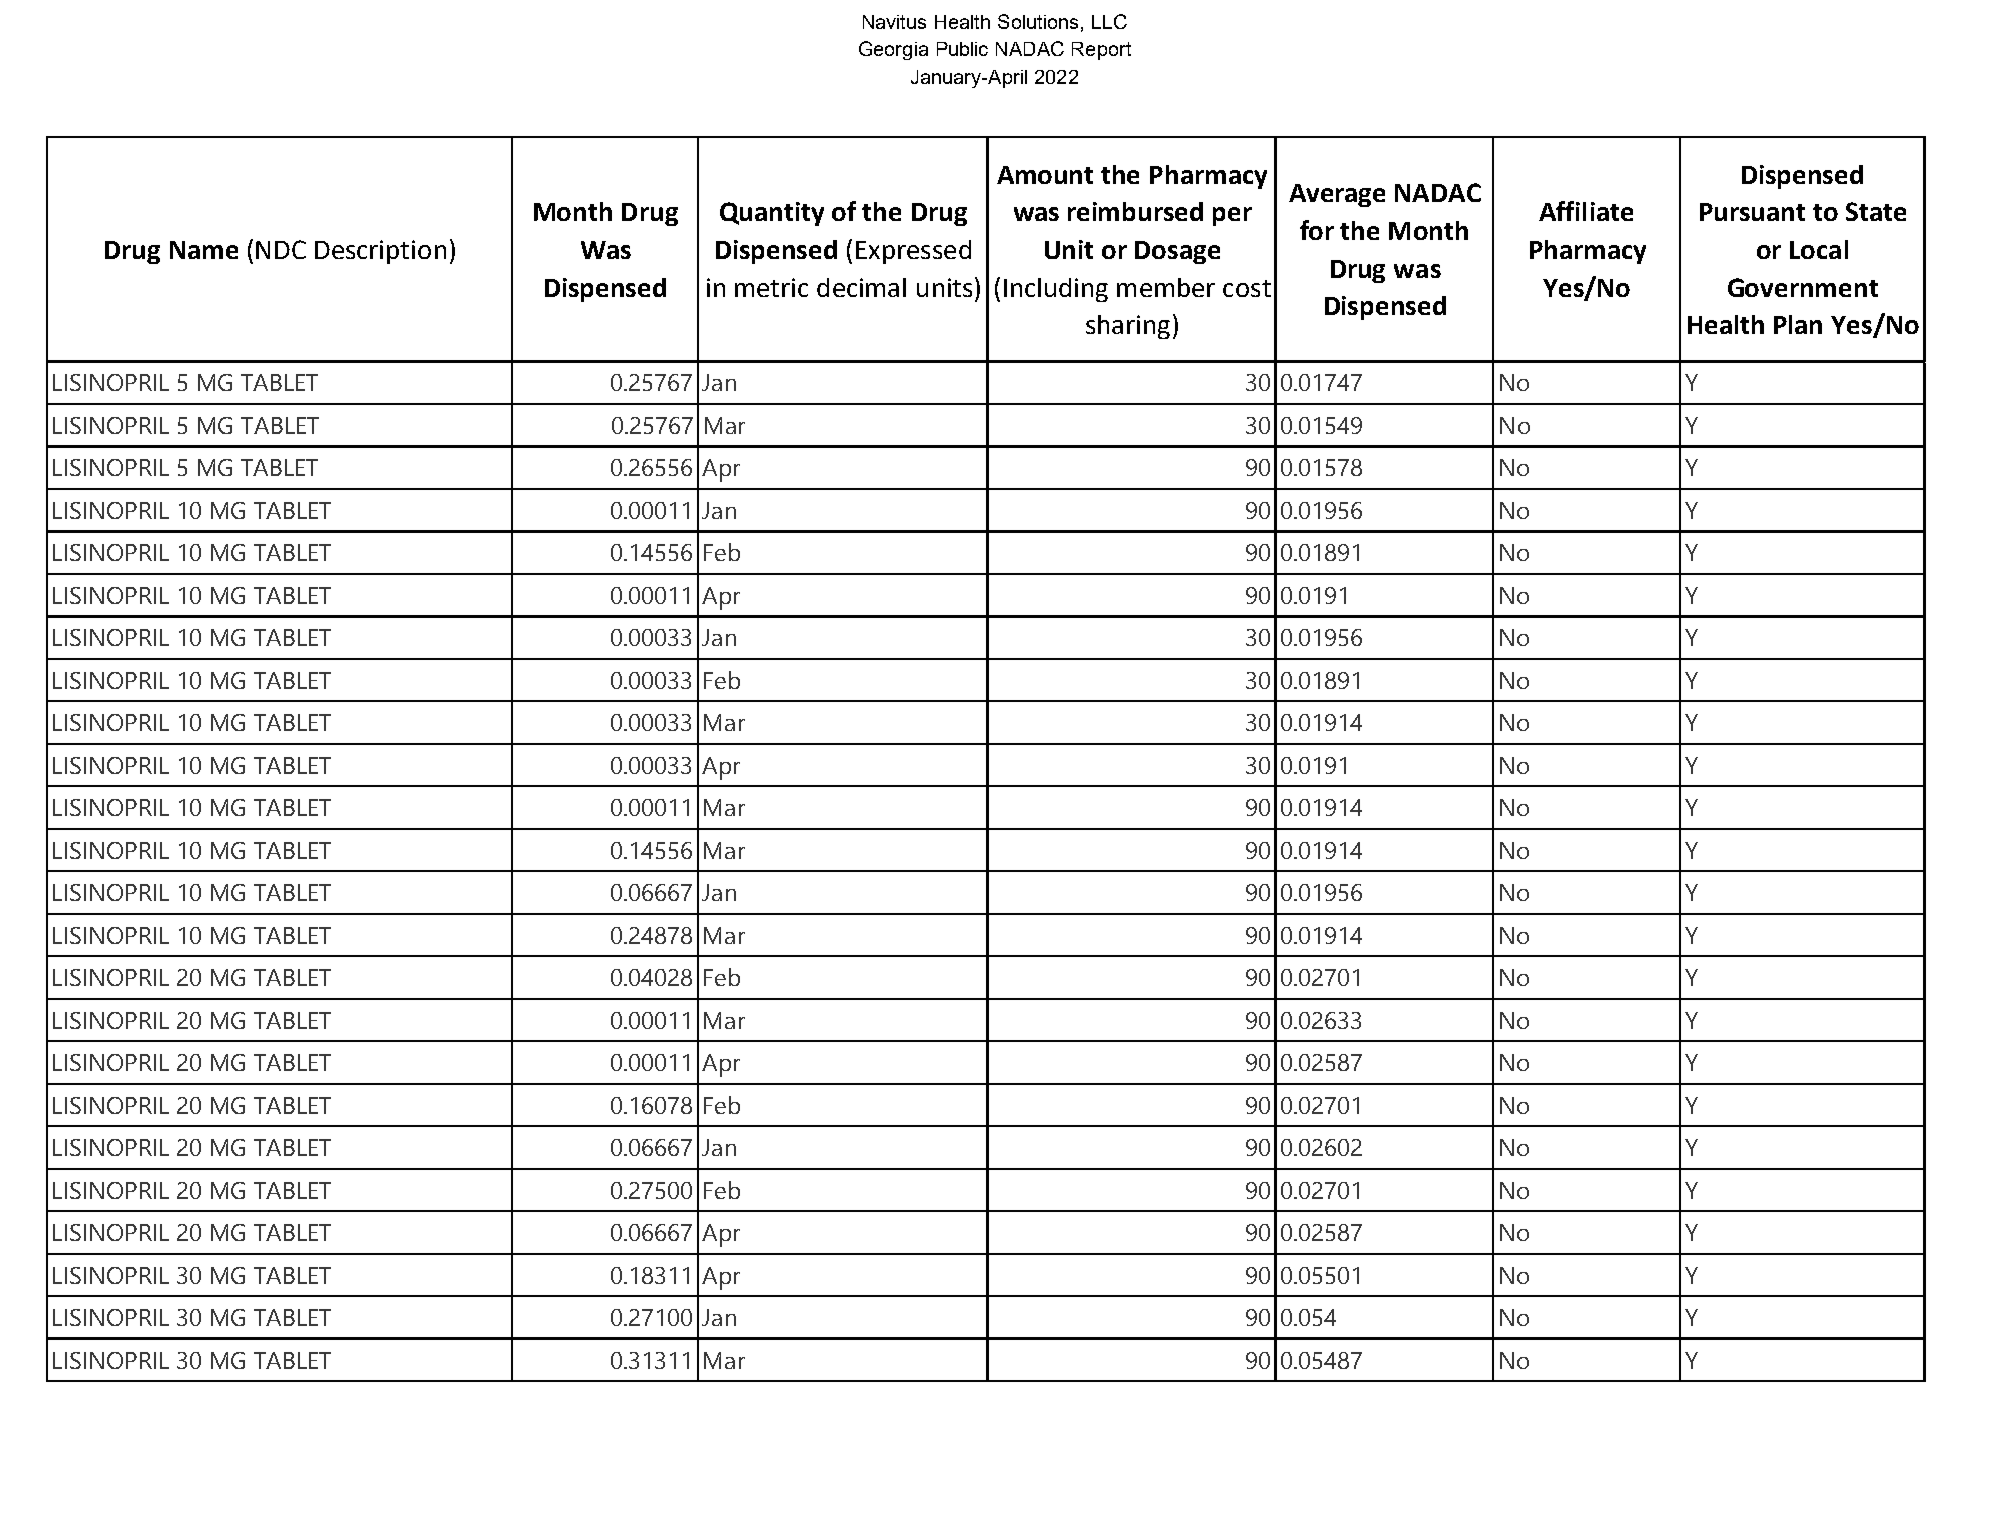 This screenshot has height=1537, width=1989. Describe the element at coordinates (962, 49) in the screenshot. I see `Public` at that location.
